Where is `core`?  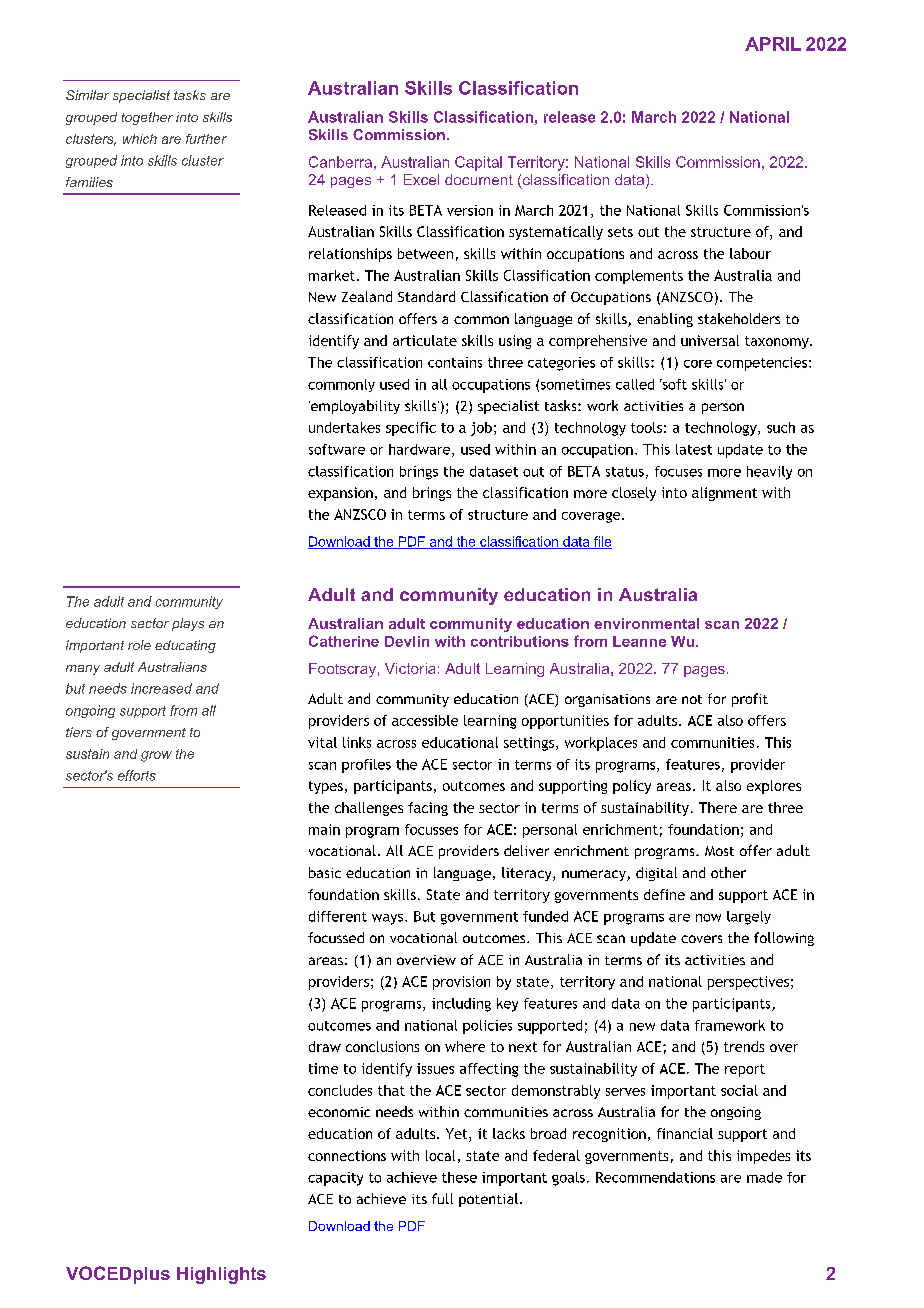
core is located at coordinates (698, 364).
